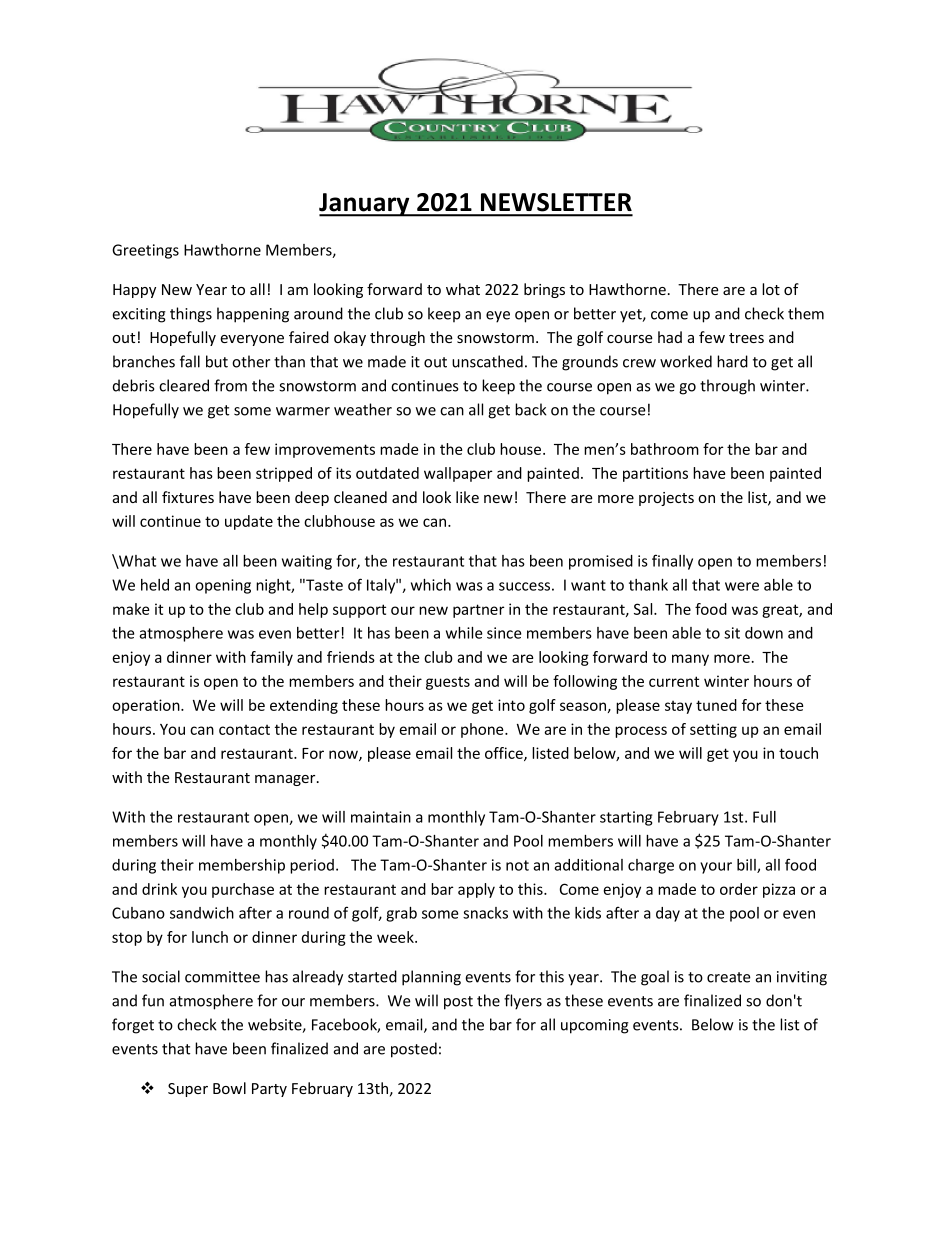  What do you see at coordinates (665, 449) in the image?
I see `bathroom` at bounding box center [665, 449].
